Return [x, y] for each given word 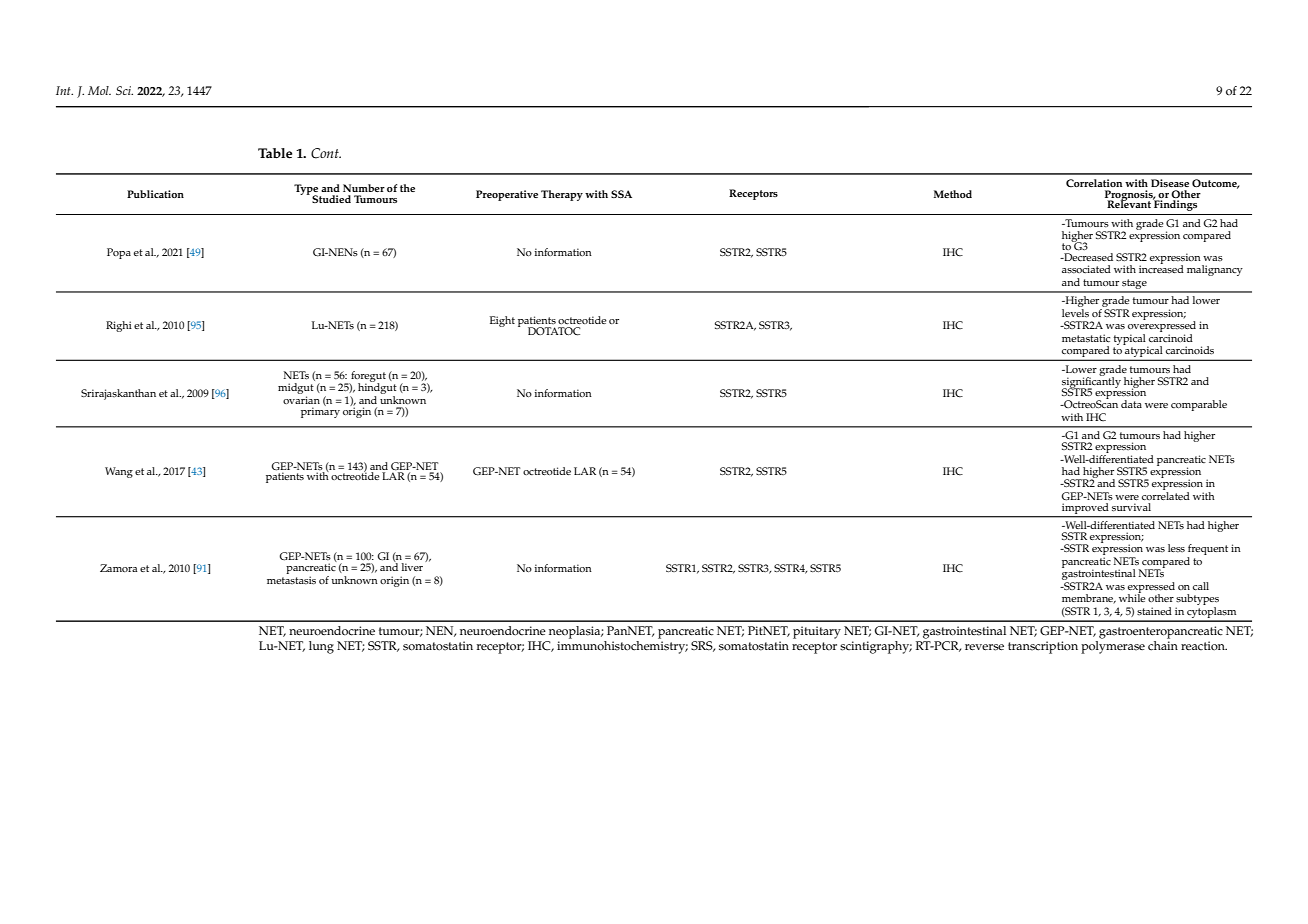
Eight [502, 321]
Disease [1170, 183]
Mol [99, 90]
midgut [296, 390]
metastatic [1086, 338]
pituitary [817, 632]
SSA [621, 194]
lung [321, 647]
